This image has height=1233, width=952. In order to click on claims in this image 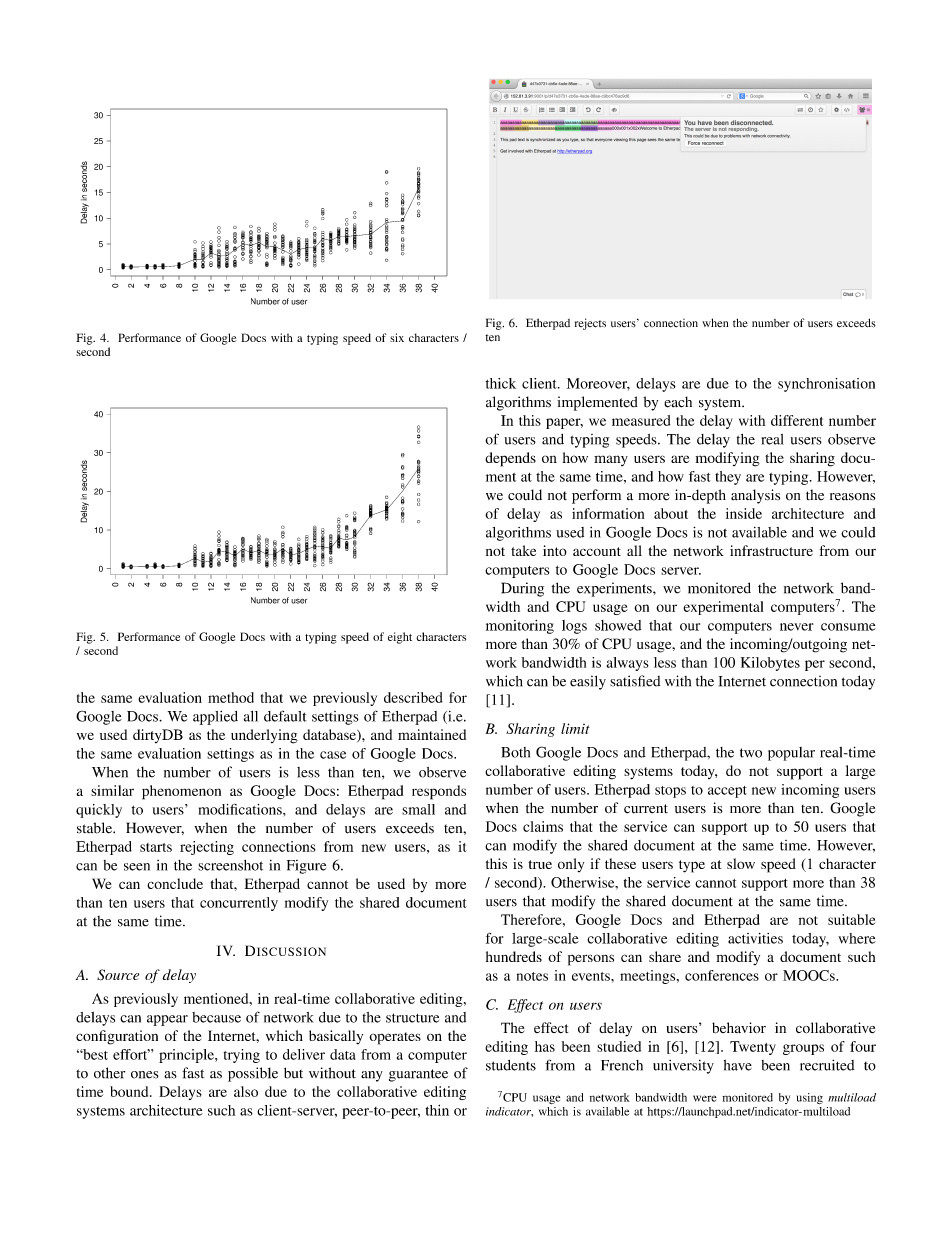, I will do `click(543, 826)`.
